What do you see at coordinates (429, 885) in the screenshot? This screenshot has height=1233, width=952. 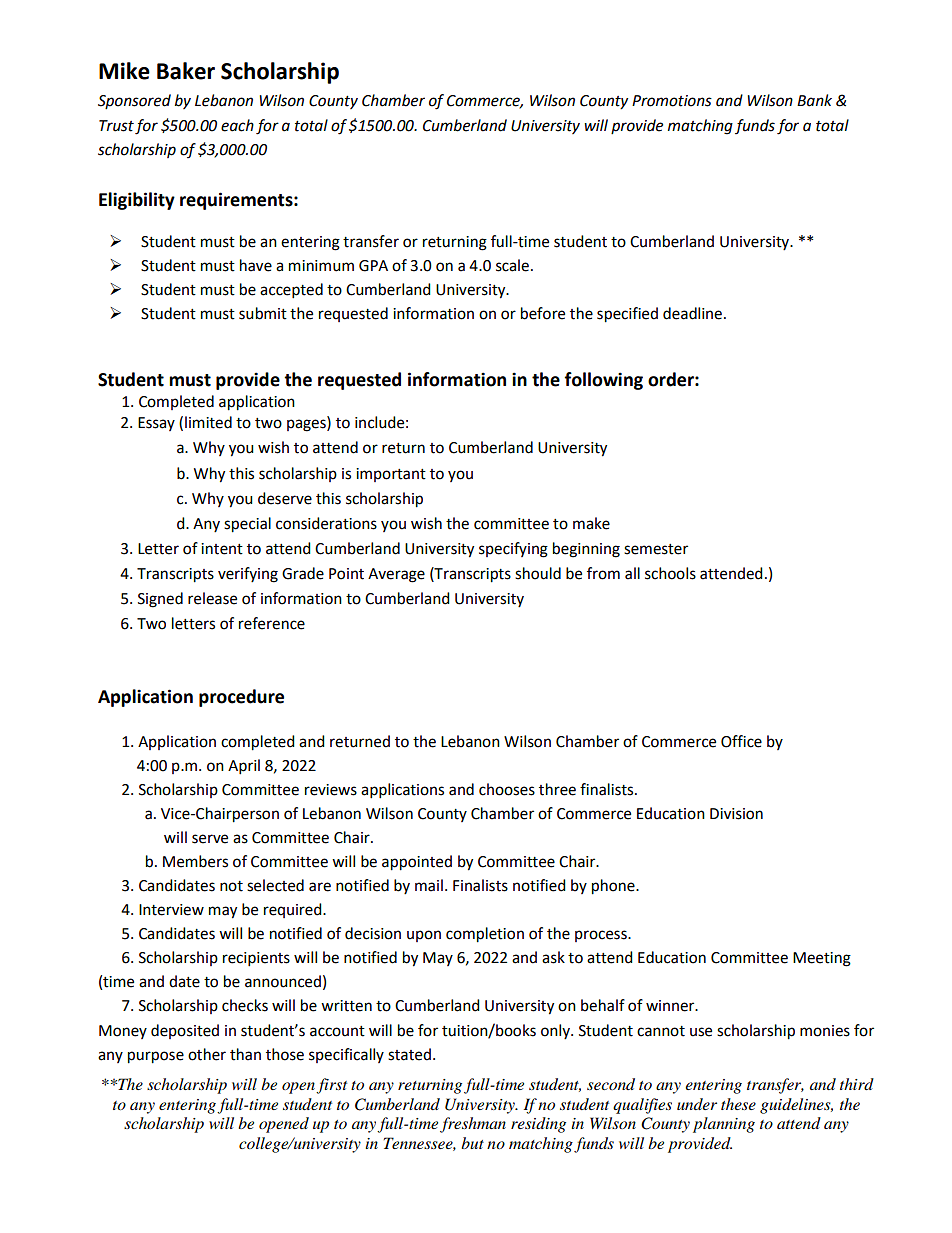 I see `mail` at bounding box center [429, 885].
